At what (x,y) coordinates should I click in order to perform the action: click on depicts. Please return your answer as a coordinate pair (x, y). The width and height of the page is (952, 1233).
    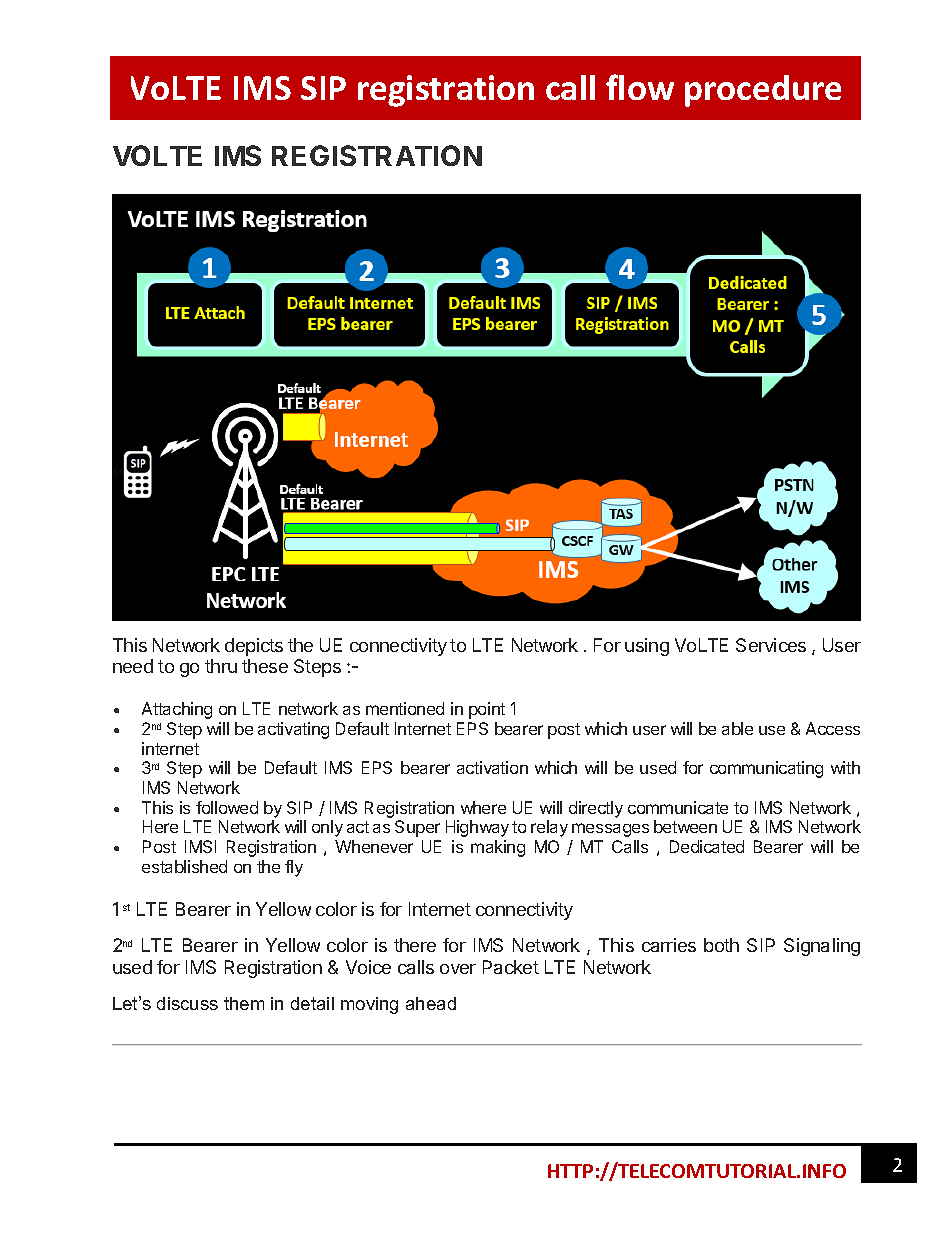
    Looking at the image, I should click on (254, 647).
